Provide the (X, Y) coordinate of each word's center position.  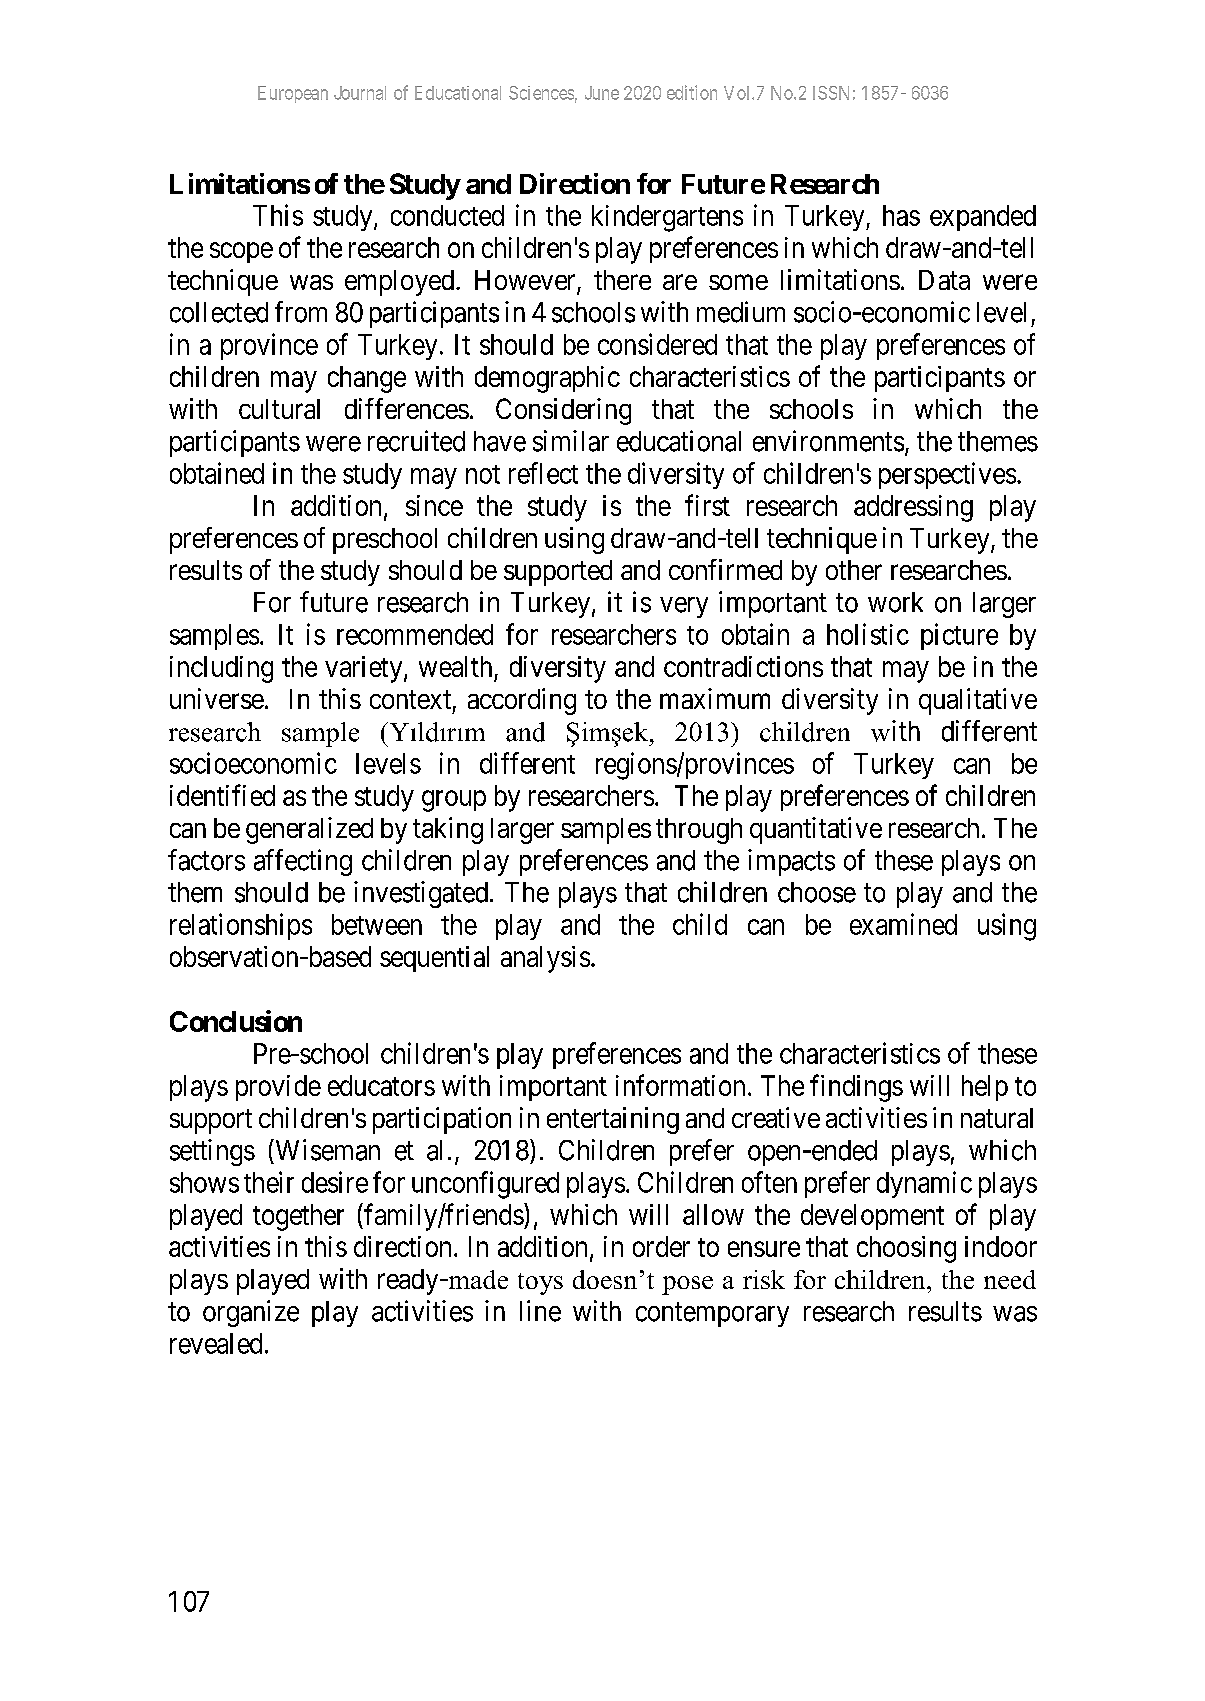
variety (365, 669)
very (684, 607)
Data (944, 280)
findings (856, 1088)
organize (251, 1313)
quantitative (816, 830)
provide (278, 1088)
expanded (983, 218)
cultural (279, 409)
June (602, 93)
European (293, 94)
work (895, 602)
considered (657, 344)
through (699, 831)
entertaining (613, 1120)
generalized (309, 830)
